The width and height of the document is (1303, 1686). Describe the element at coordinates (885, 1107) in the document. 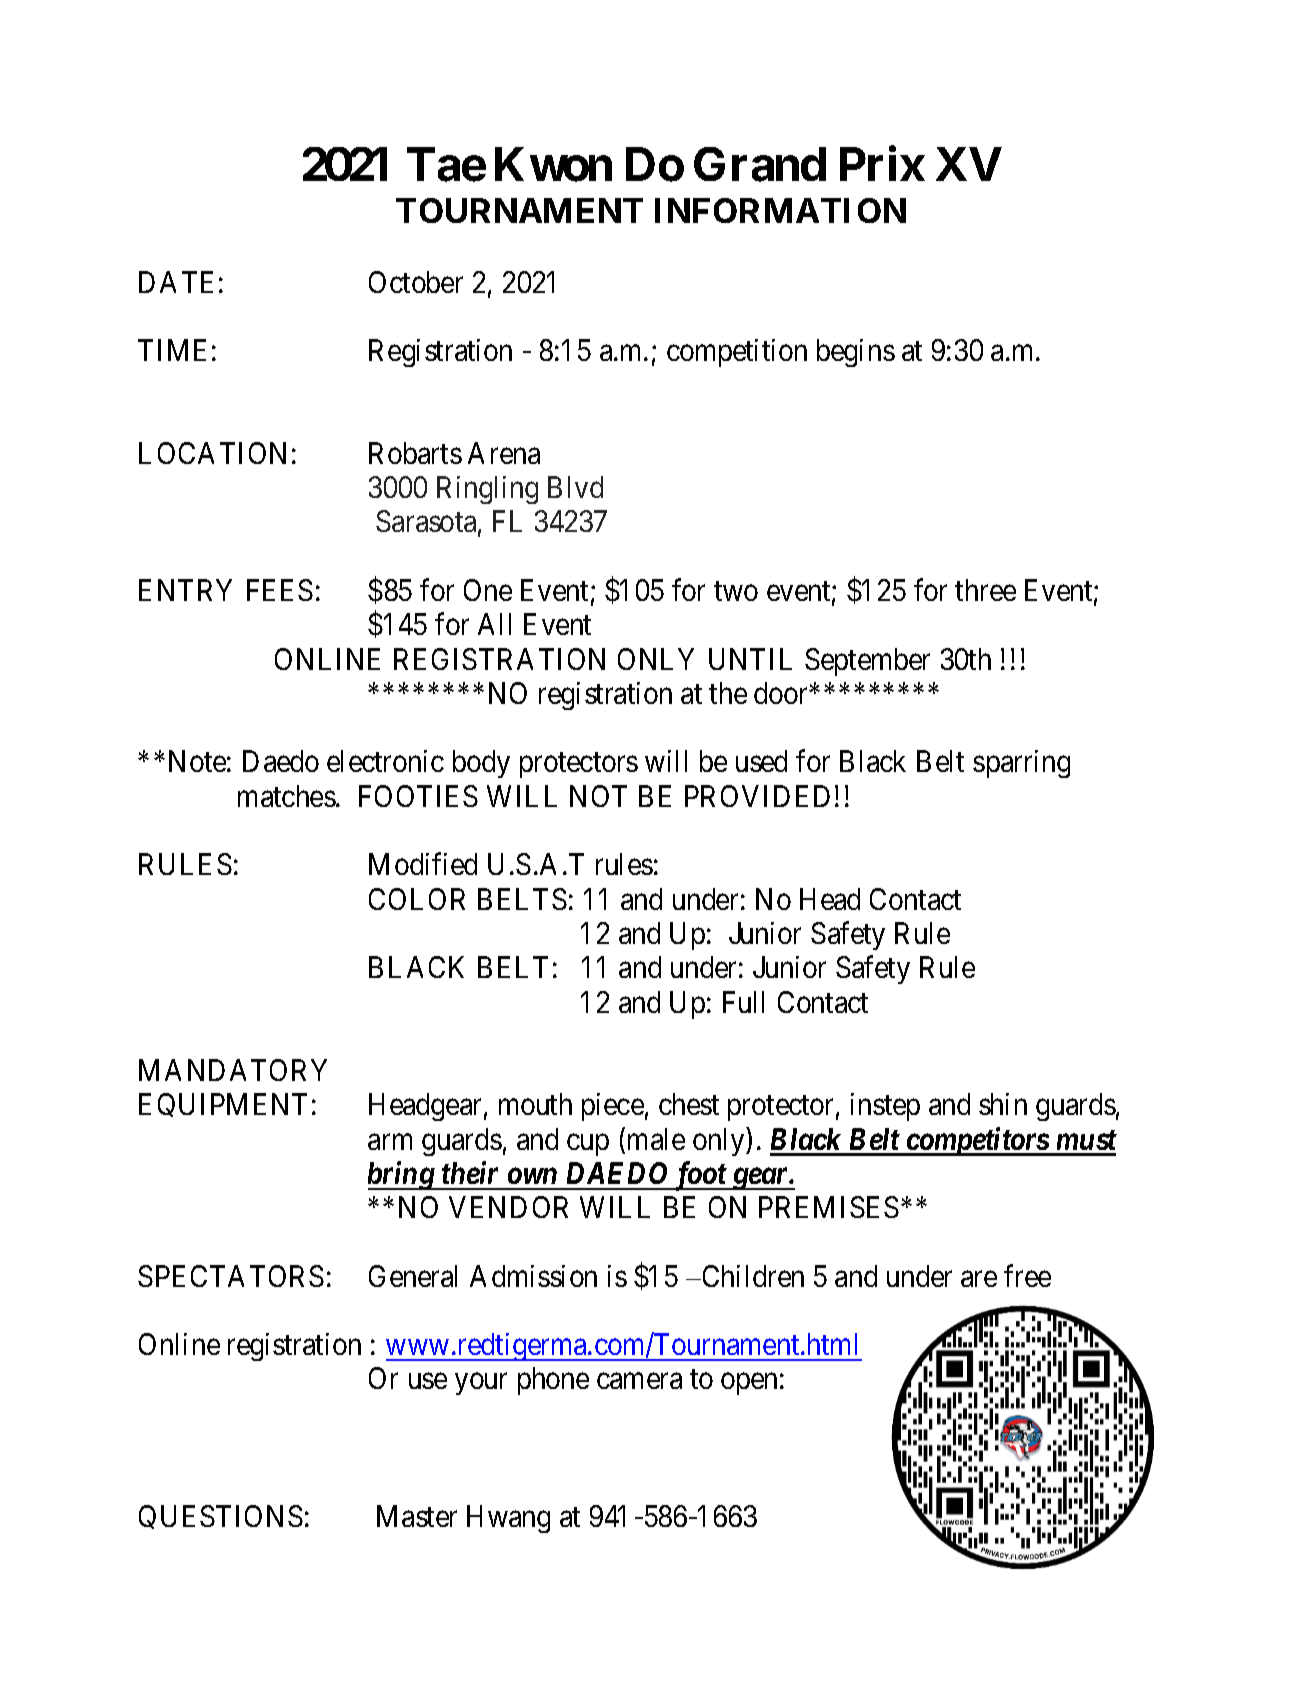

I see `instep` at that location.
